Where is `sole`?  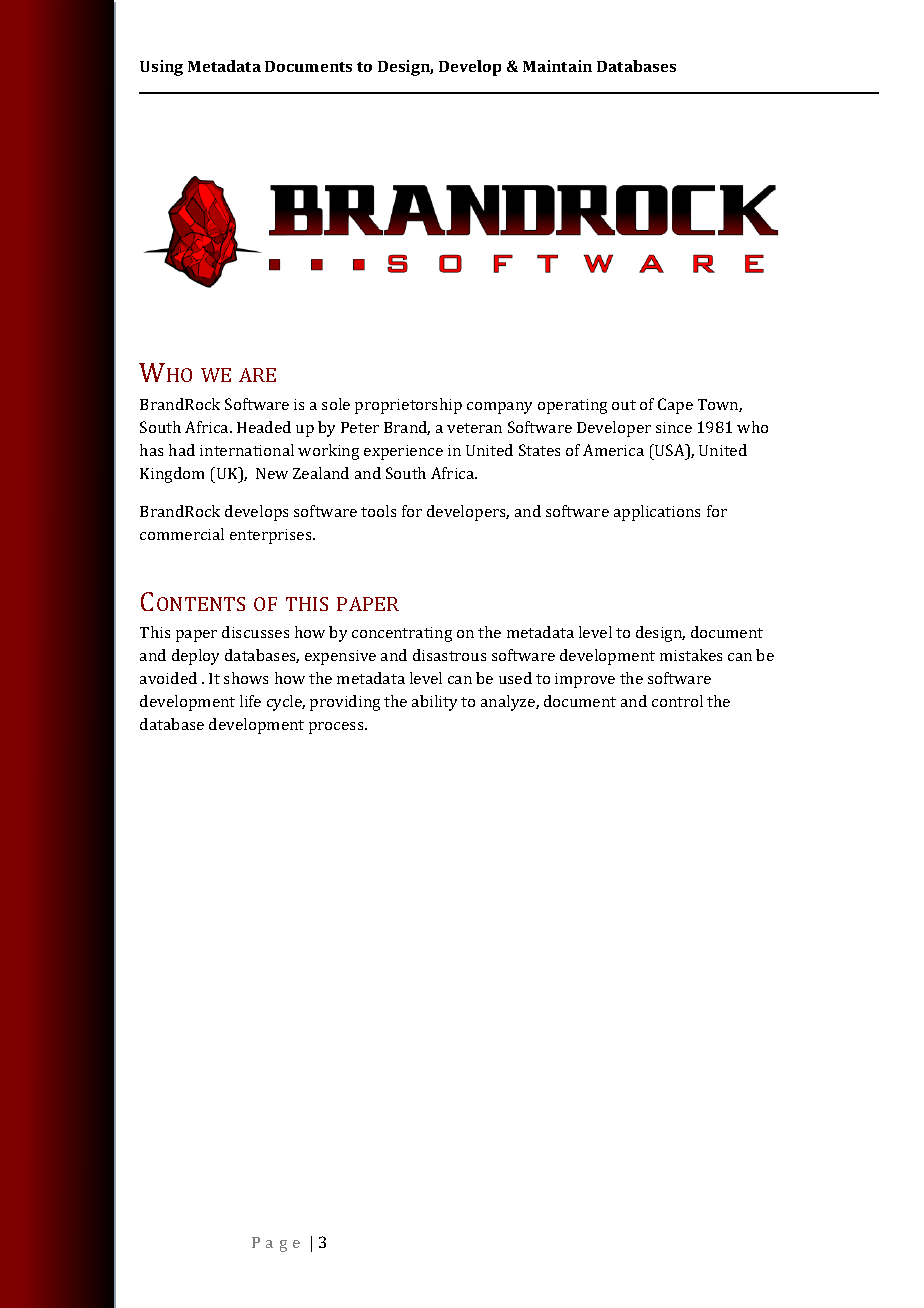
sole is located at coordinates (336, 404).
